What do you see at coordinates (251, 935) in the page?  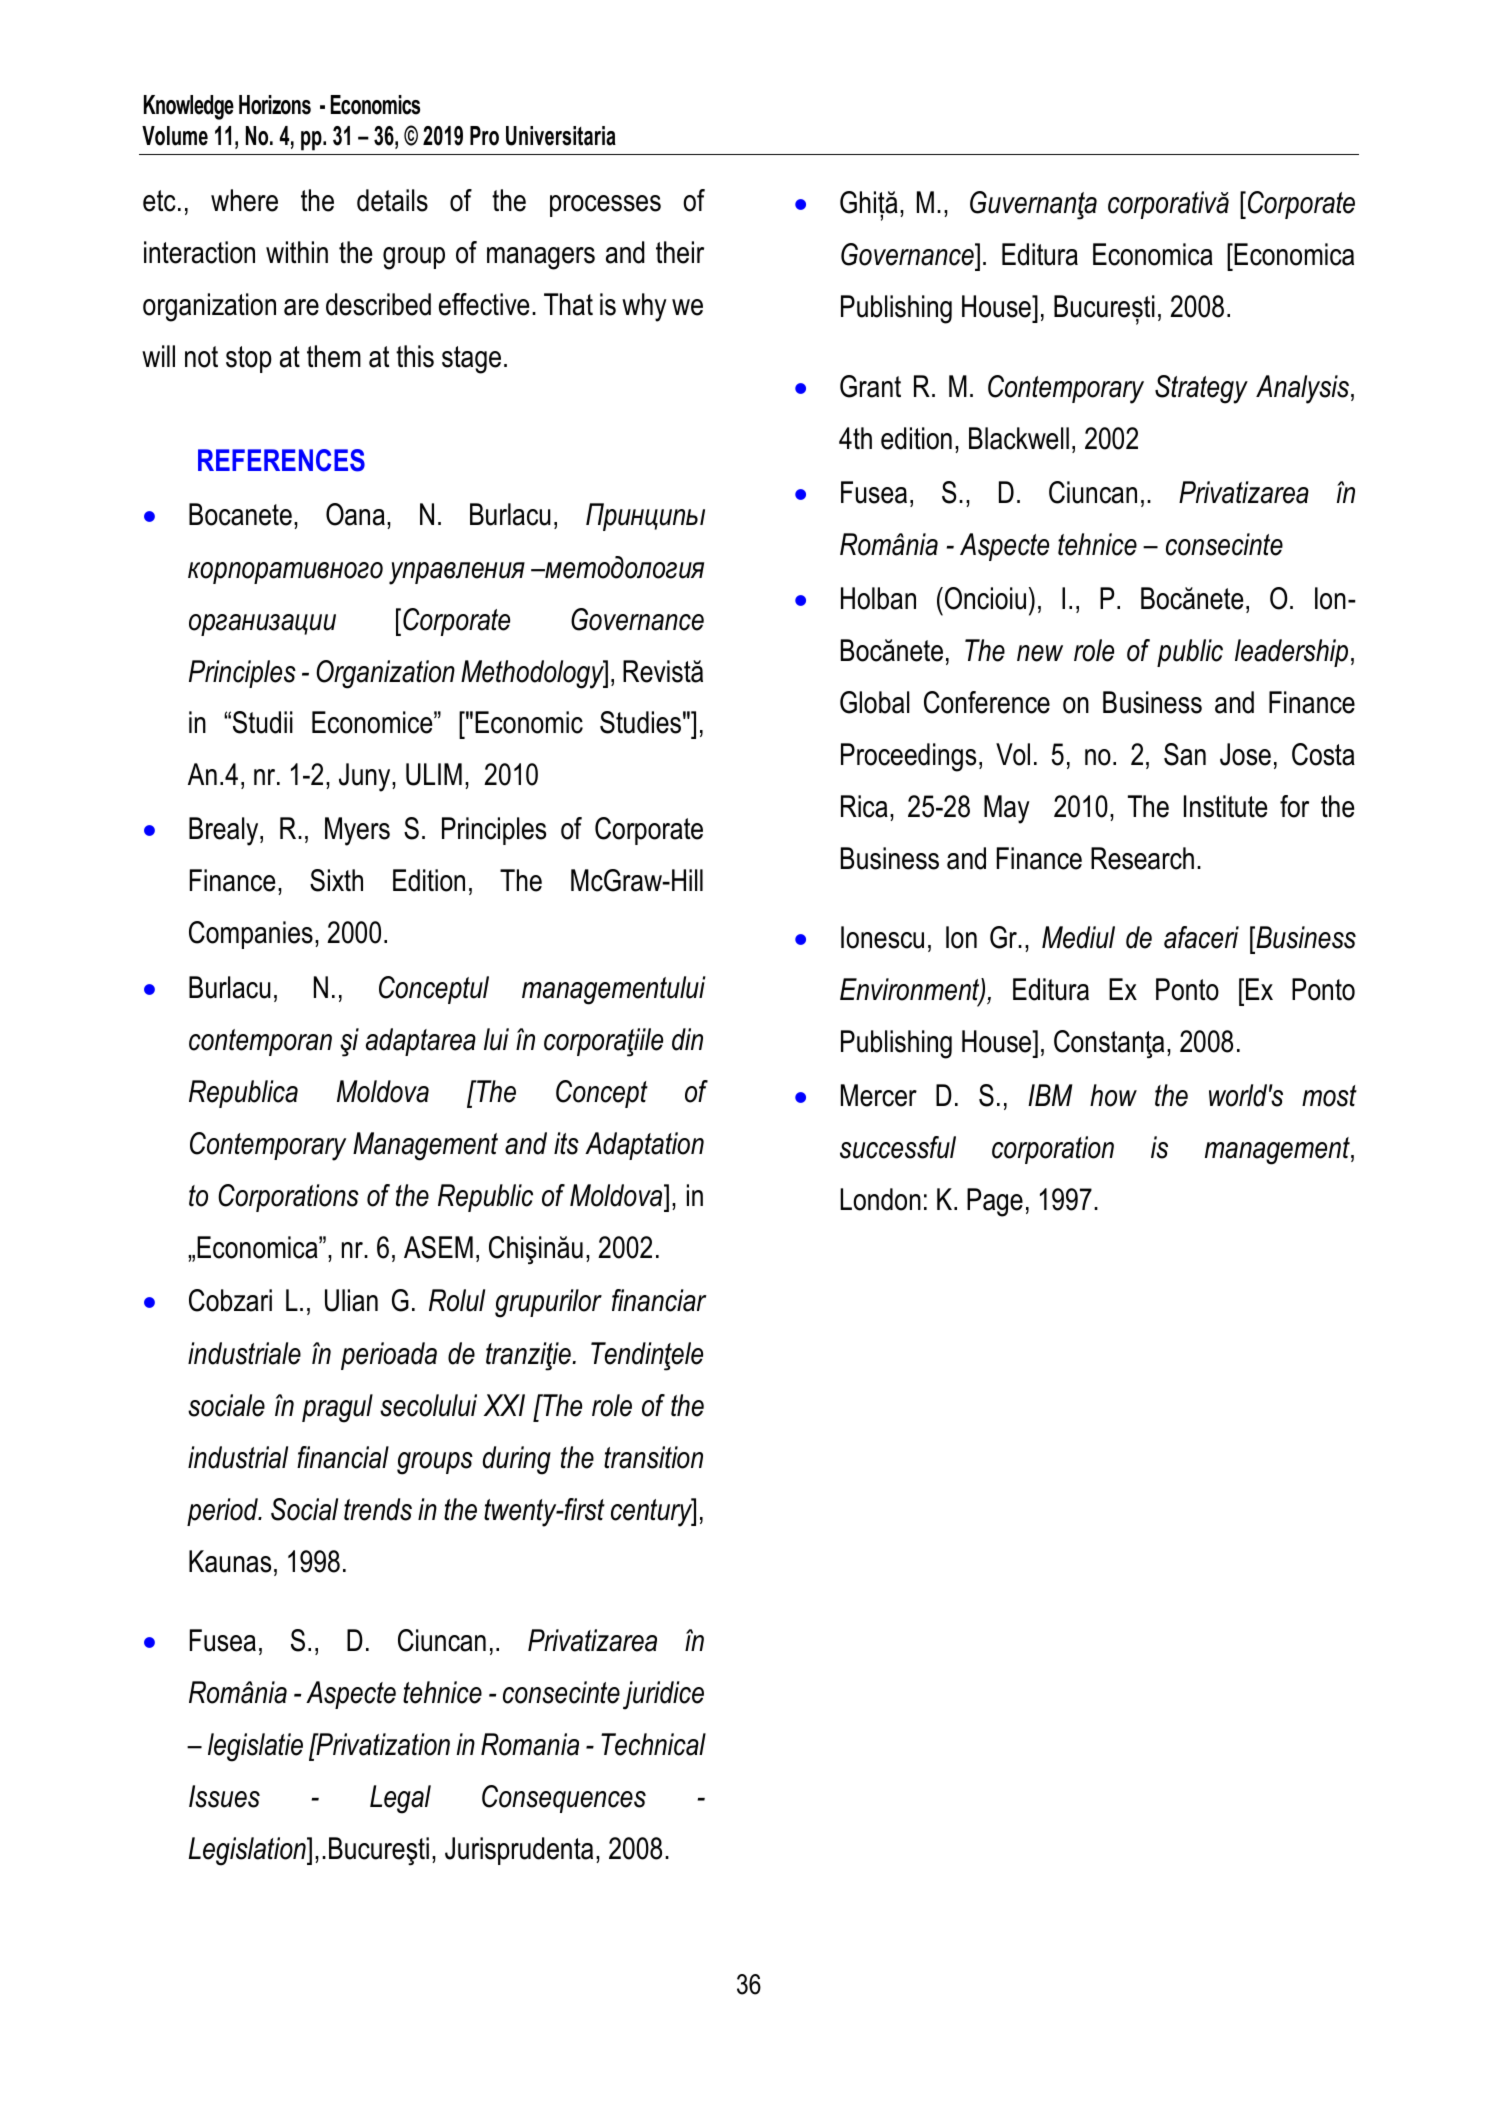 I see `Companies` at bounding box center [251, 935].
